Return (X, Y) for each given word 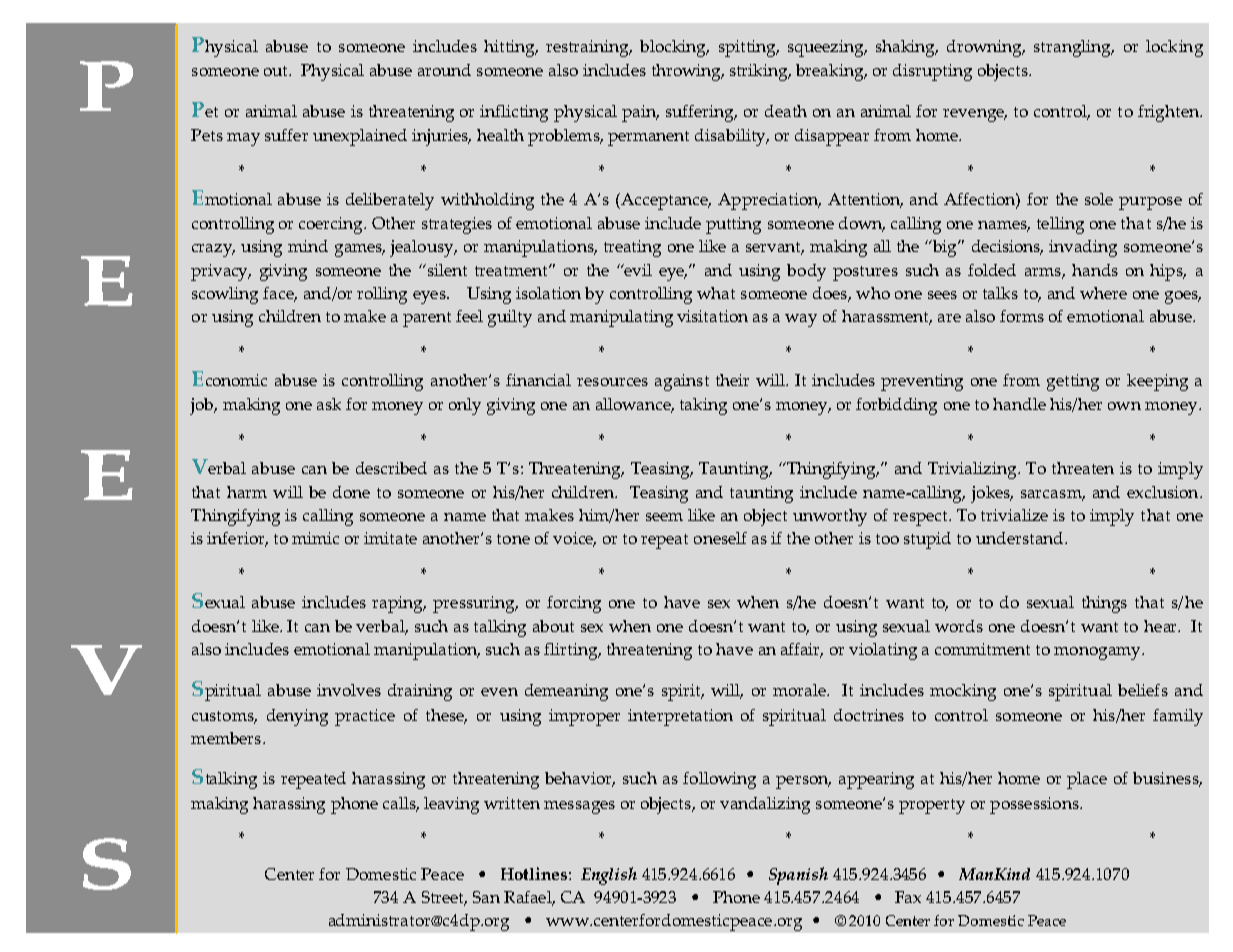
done (351, 492)
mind (308, 246)
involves (349, 690)
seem (664, 517)
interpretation (680, 717)
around (444, 70)
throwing (687, 72)
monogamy (1098, 653)
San (486, 897)
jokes (991, 494)
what (716, 293)
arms (1044, 273)
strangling (1073, 48)
